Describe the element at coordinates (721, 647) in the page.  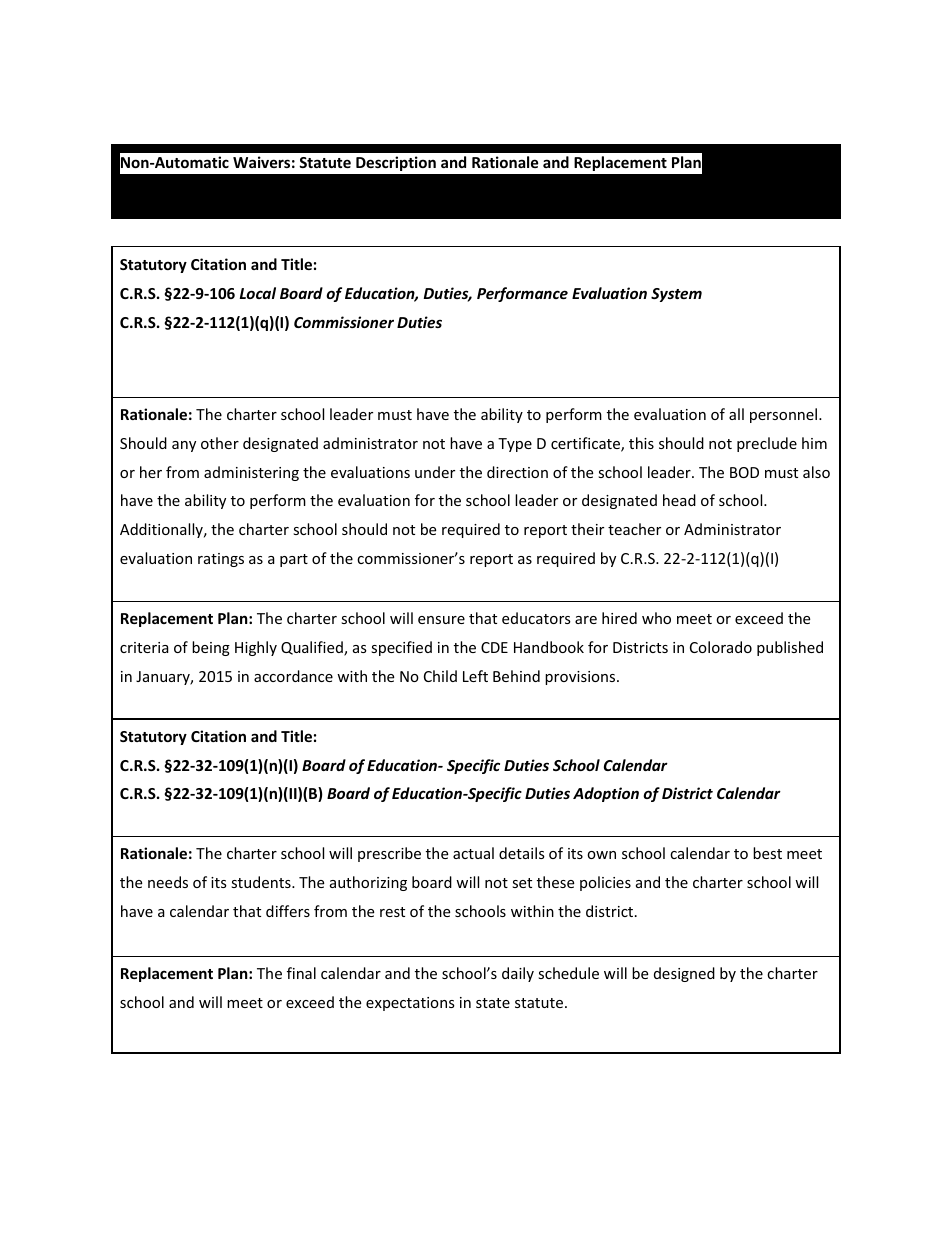
I see `Colorado` at that location.
